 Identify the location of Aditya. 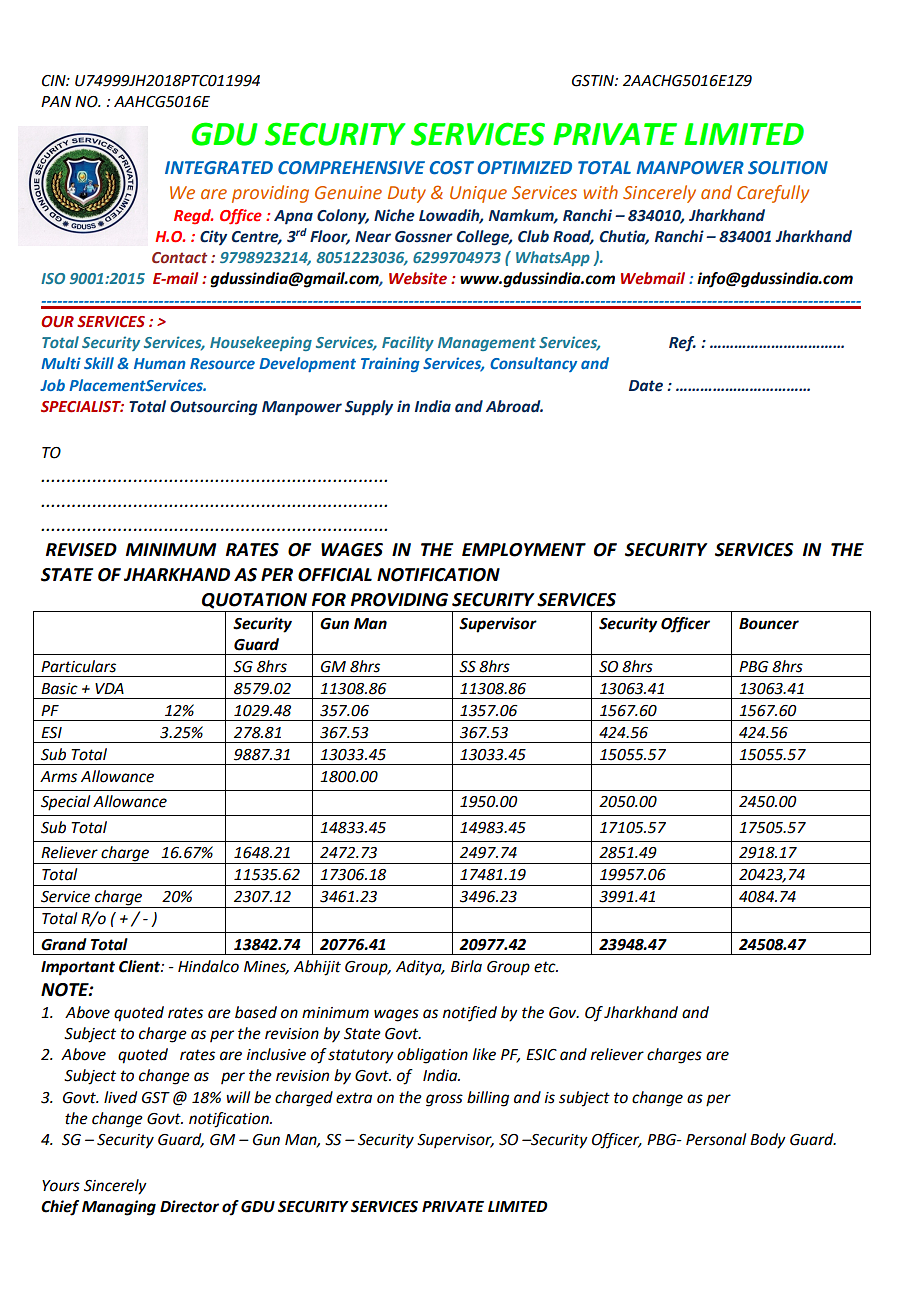
(420, 968).
